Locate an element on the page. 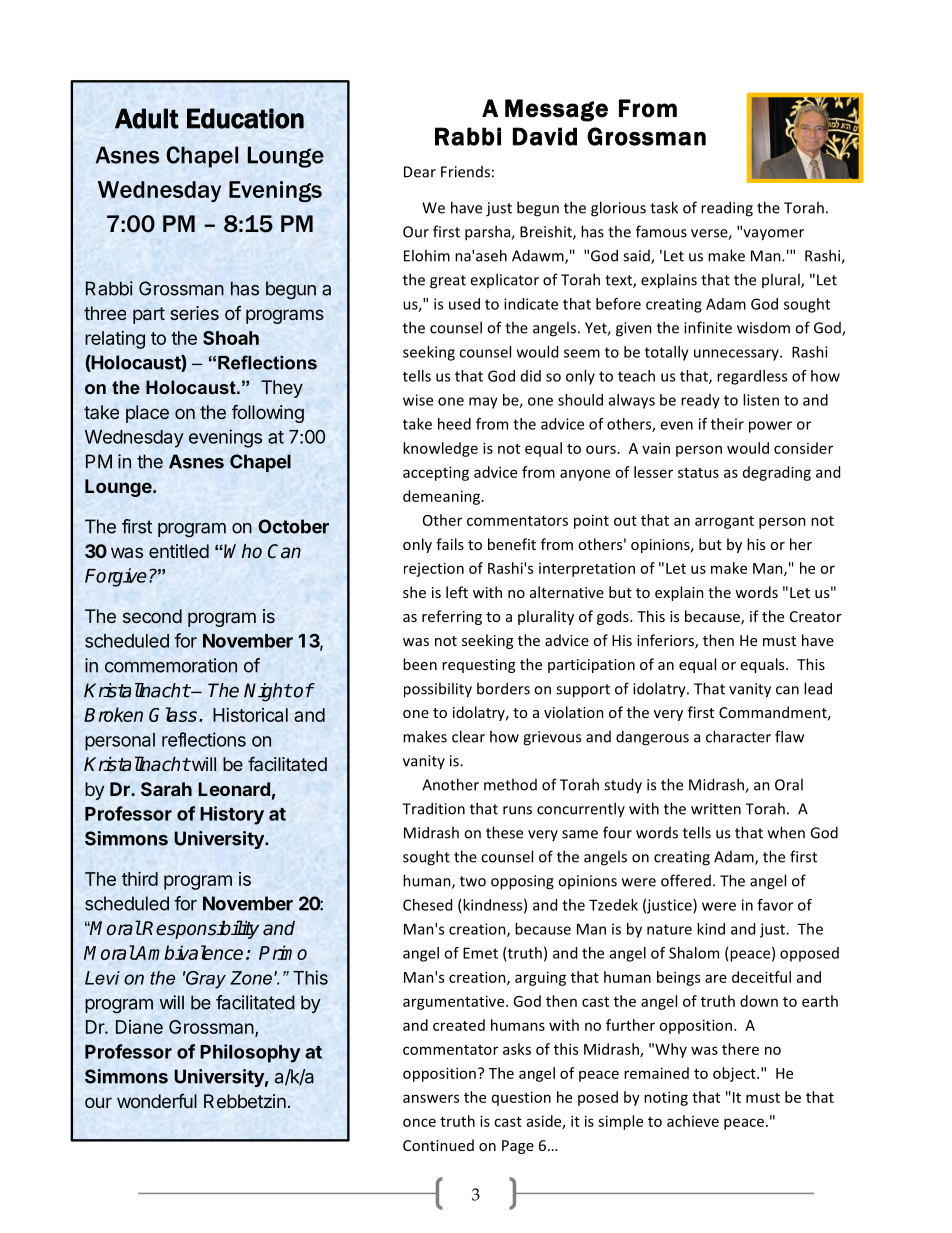 This page has height=1233, width=952. two is located at coordinates (473, 881).
